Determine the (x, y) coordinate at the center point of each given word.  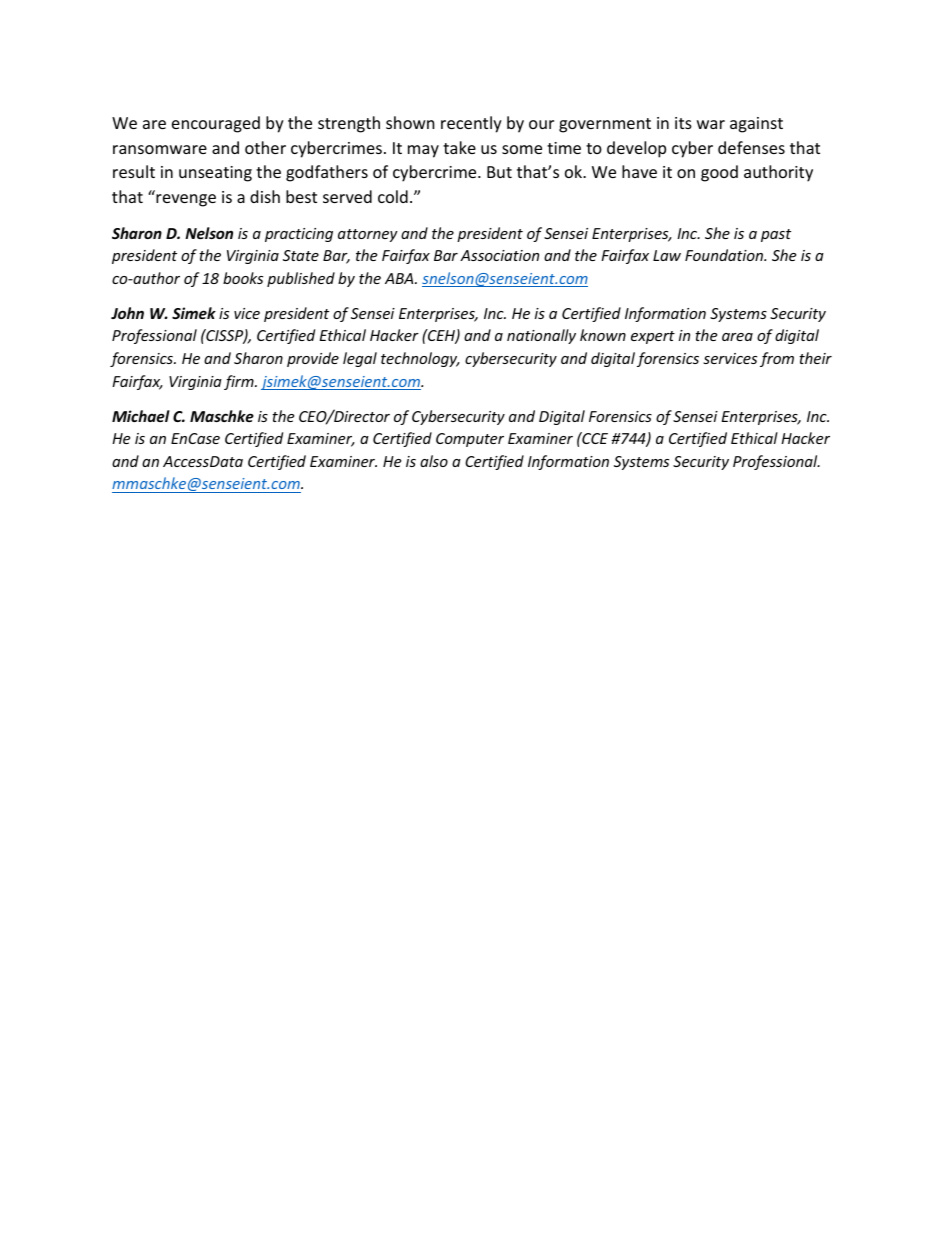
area (737, 337)
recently (471, 124)
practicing (299, 235)
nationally (541, 336)
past (776, 235)
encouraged (216, 124)
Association (499, 255)
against (756, 125)
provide (313, 359)
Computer (470, 440)
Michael (141, 416)
